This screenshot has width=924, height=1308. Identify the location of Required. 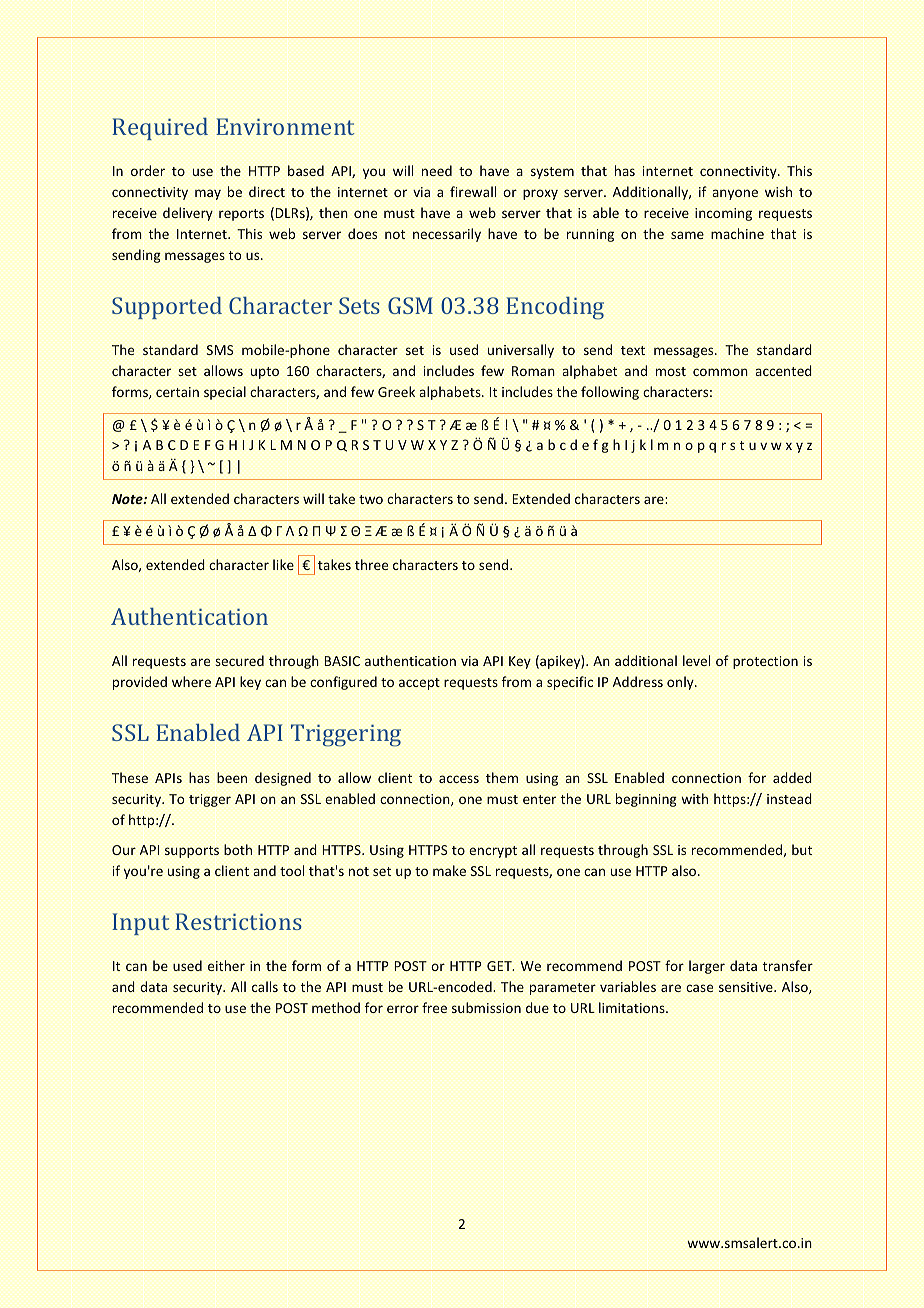
(160, 129).
